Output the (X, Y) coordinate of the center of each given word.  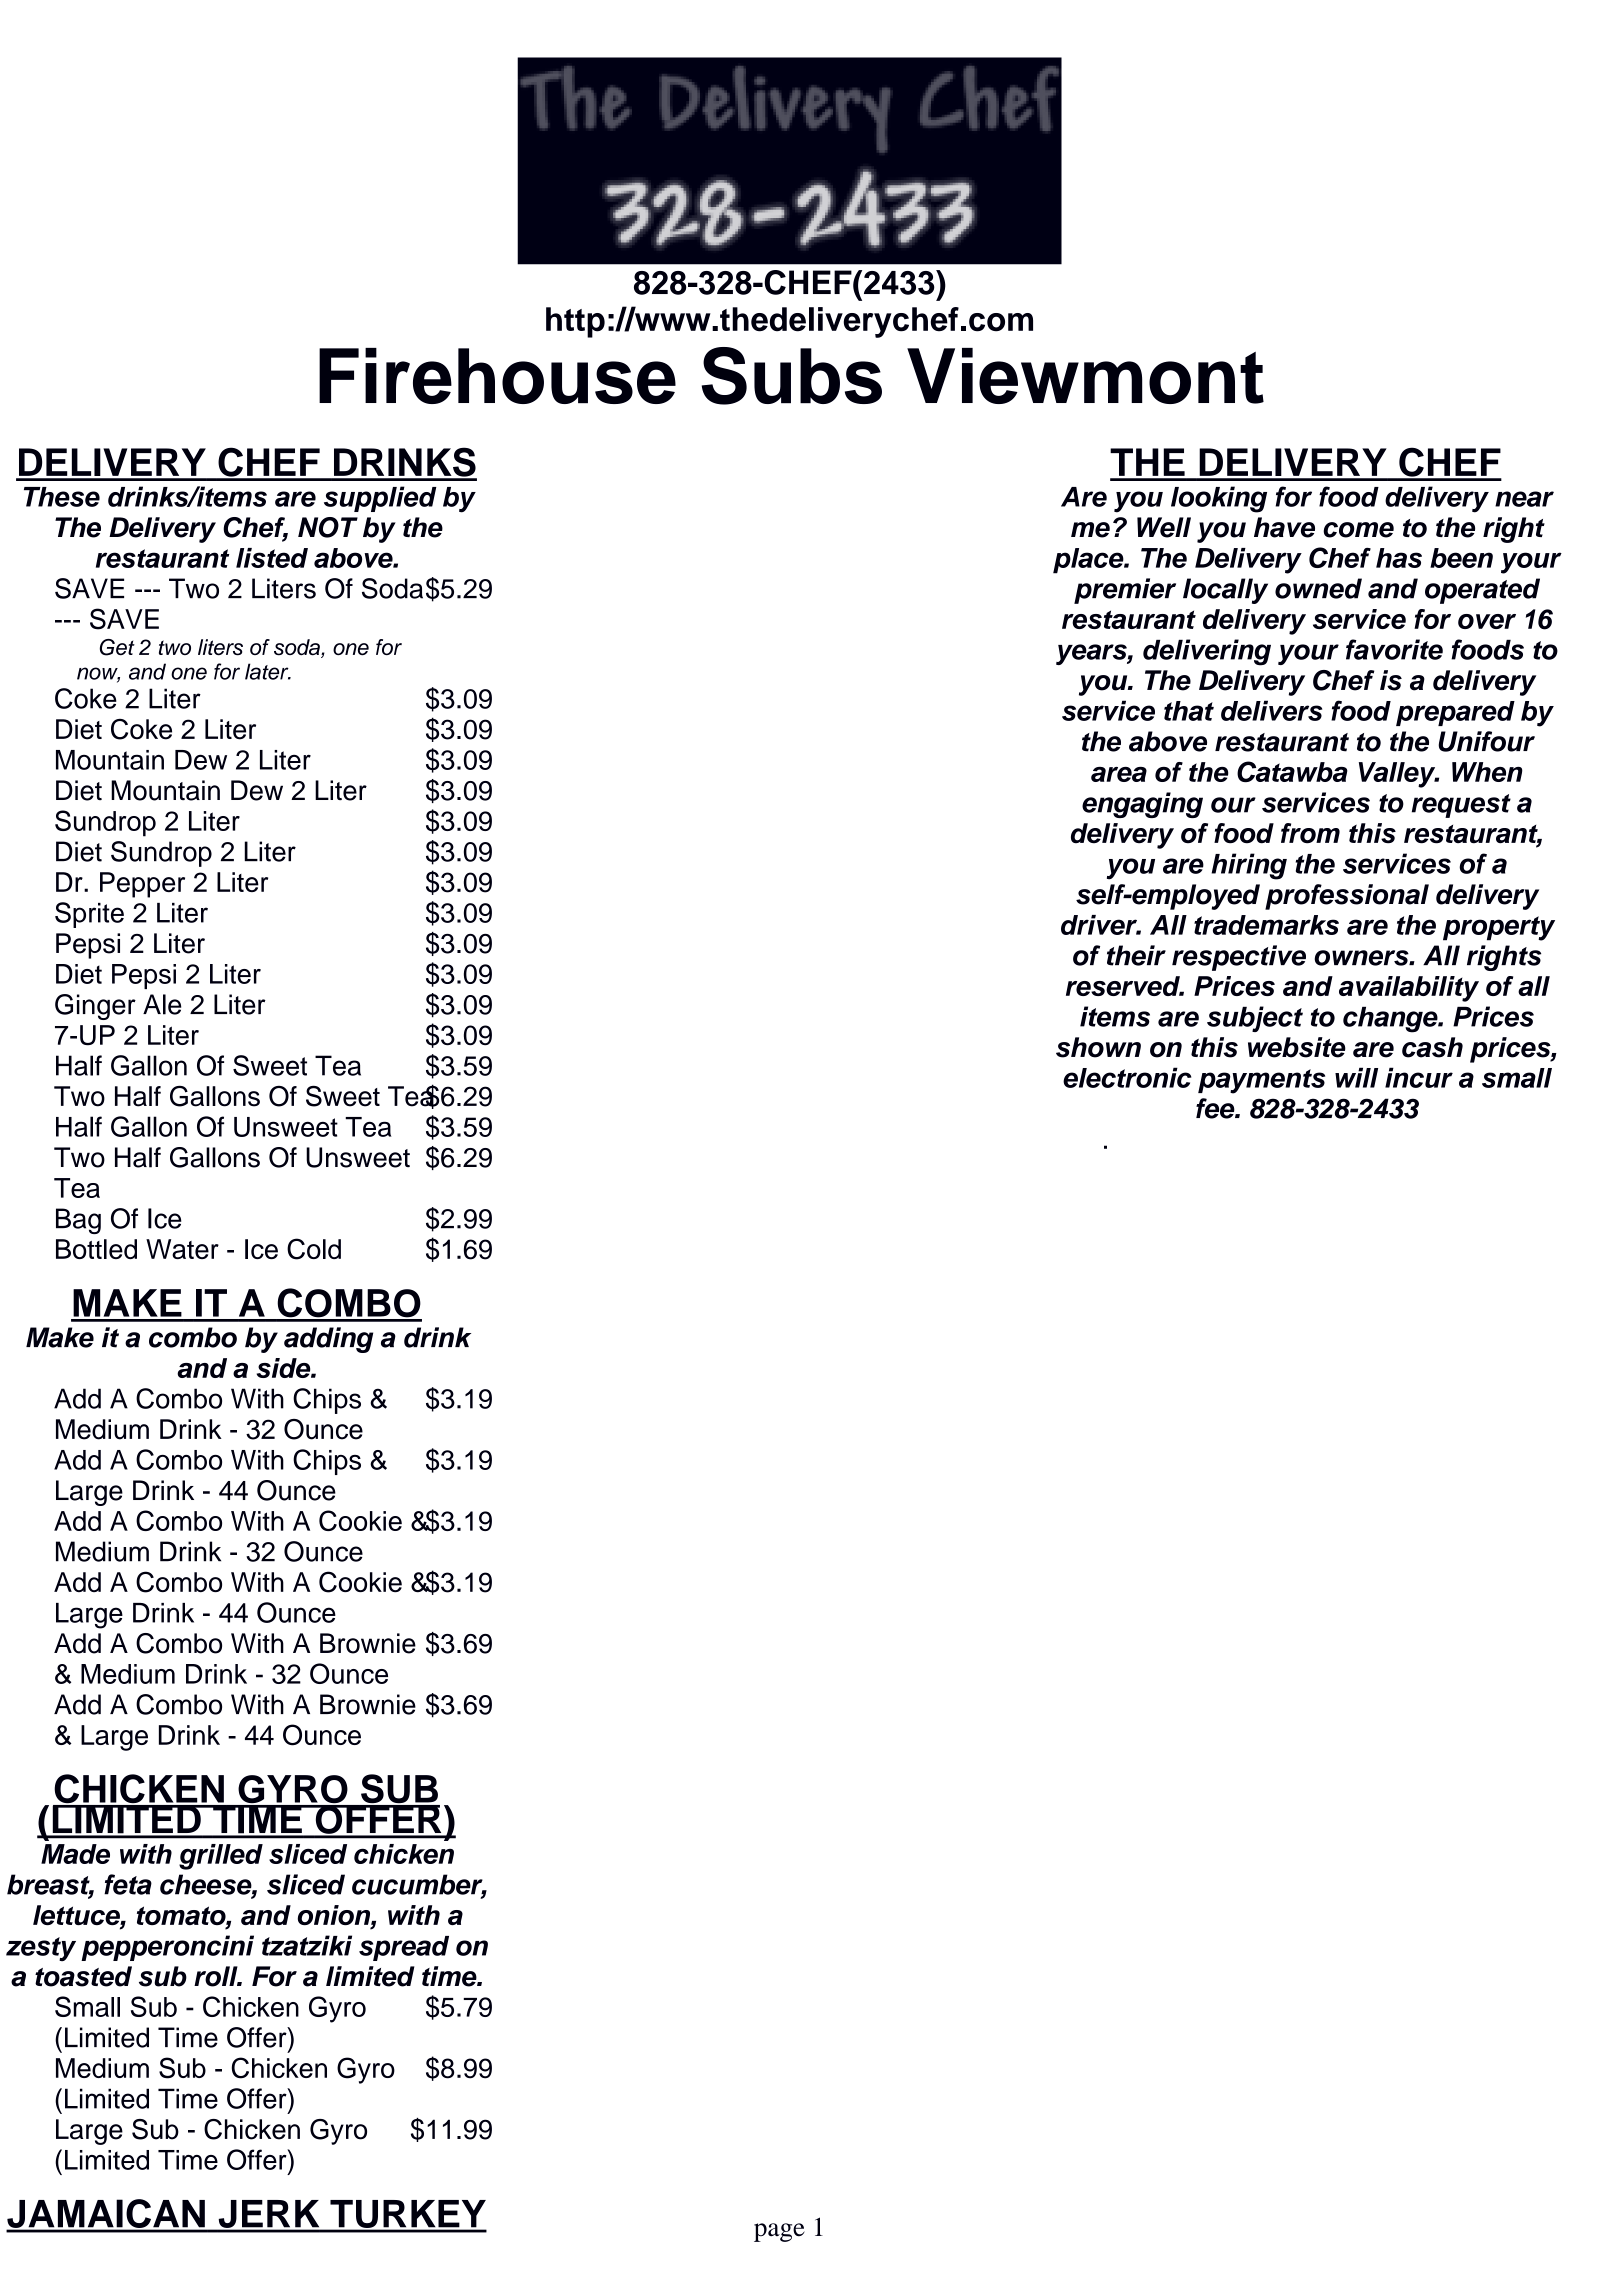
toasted (83, 1976)
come (1358, 530)
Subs (792, 376)
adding (328, 1340)
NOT (328, 527)
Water (182, 1249)
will (1356, 1077)
